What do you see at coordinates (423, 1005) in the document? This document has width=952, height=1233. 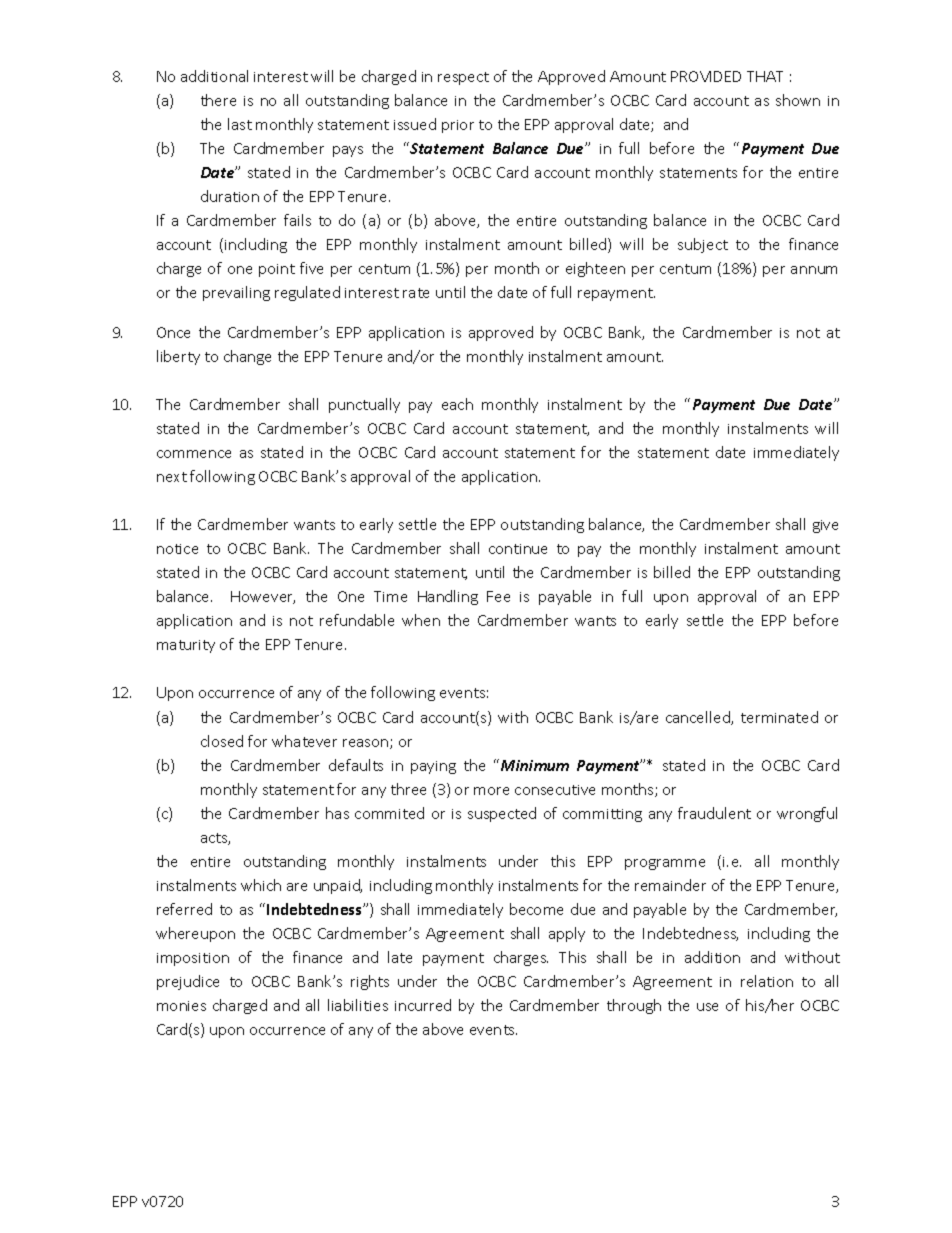 I see `incurred` at bounding box center [423, 1005].
